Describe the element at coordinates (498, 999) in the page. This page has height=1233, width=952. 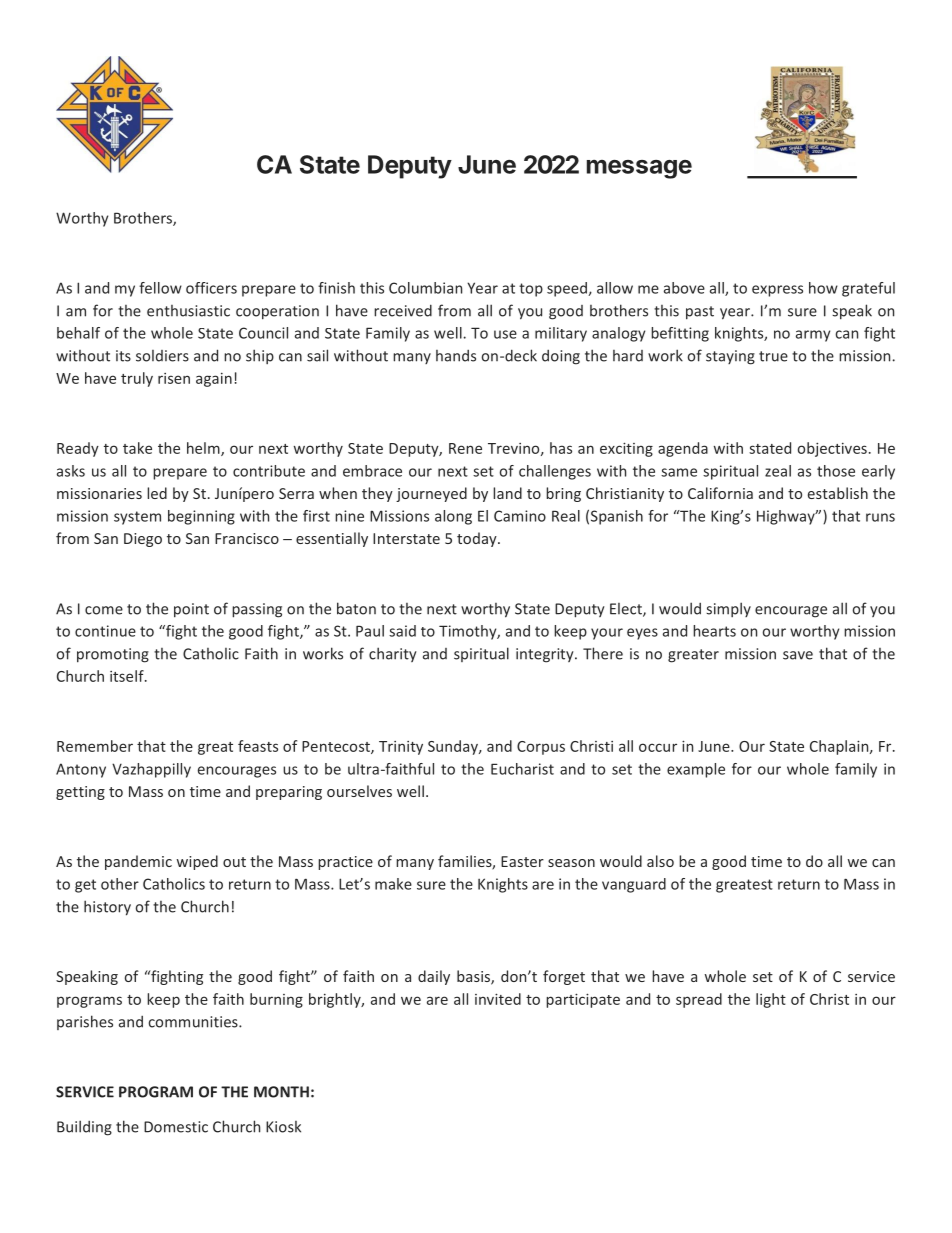
I see `invited` at that location.
